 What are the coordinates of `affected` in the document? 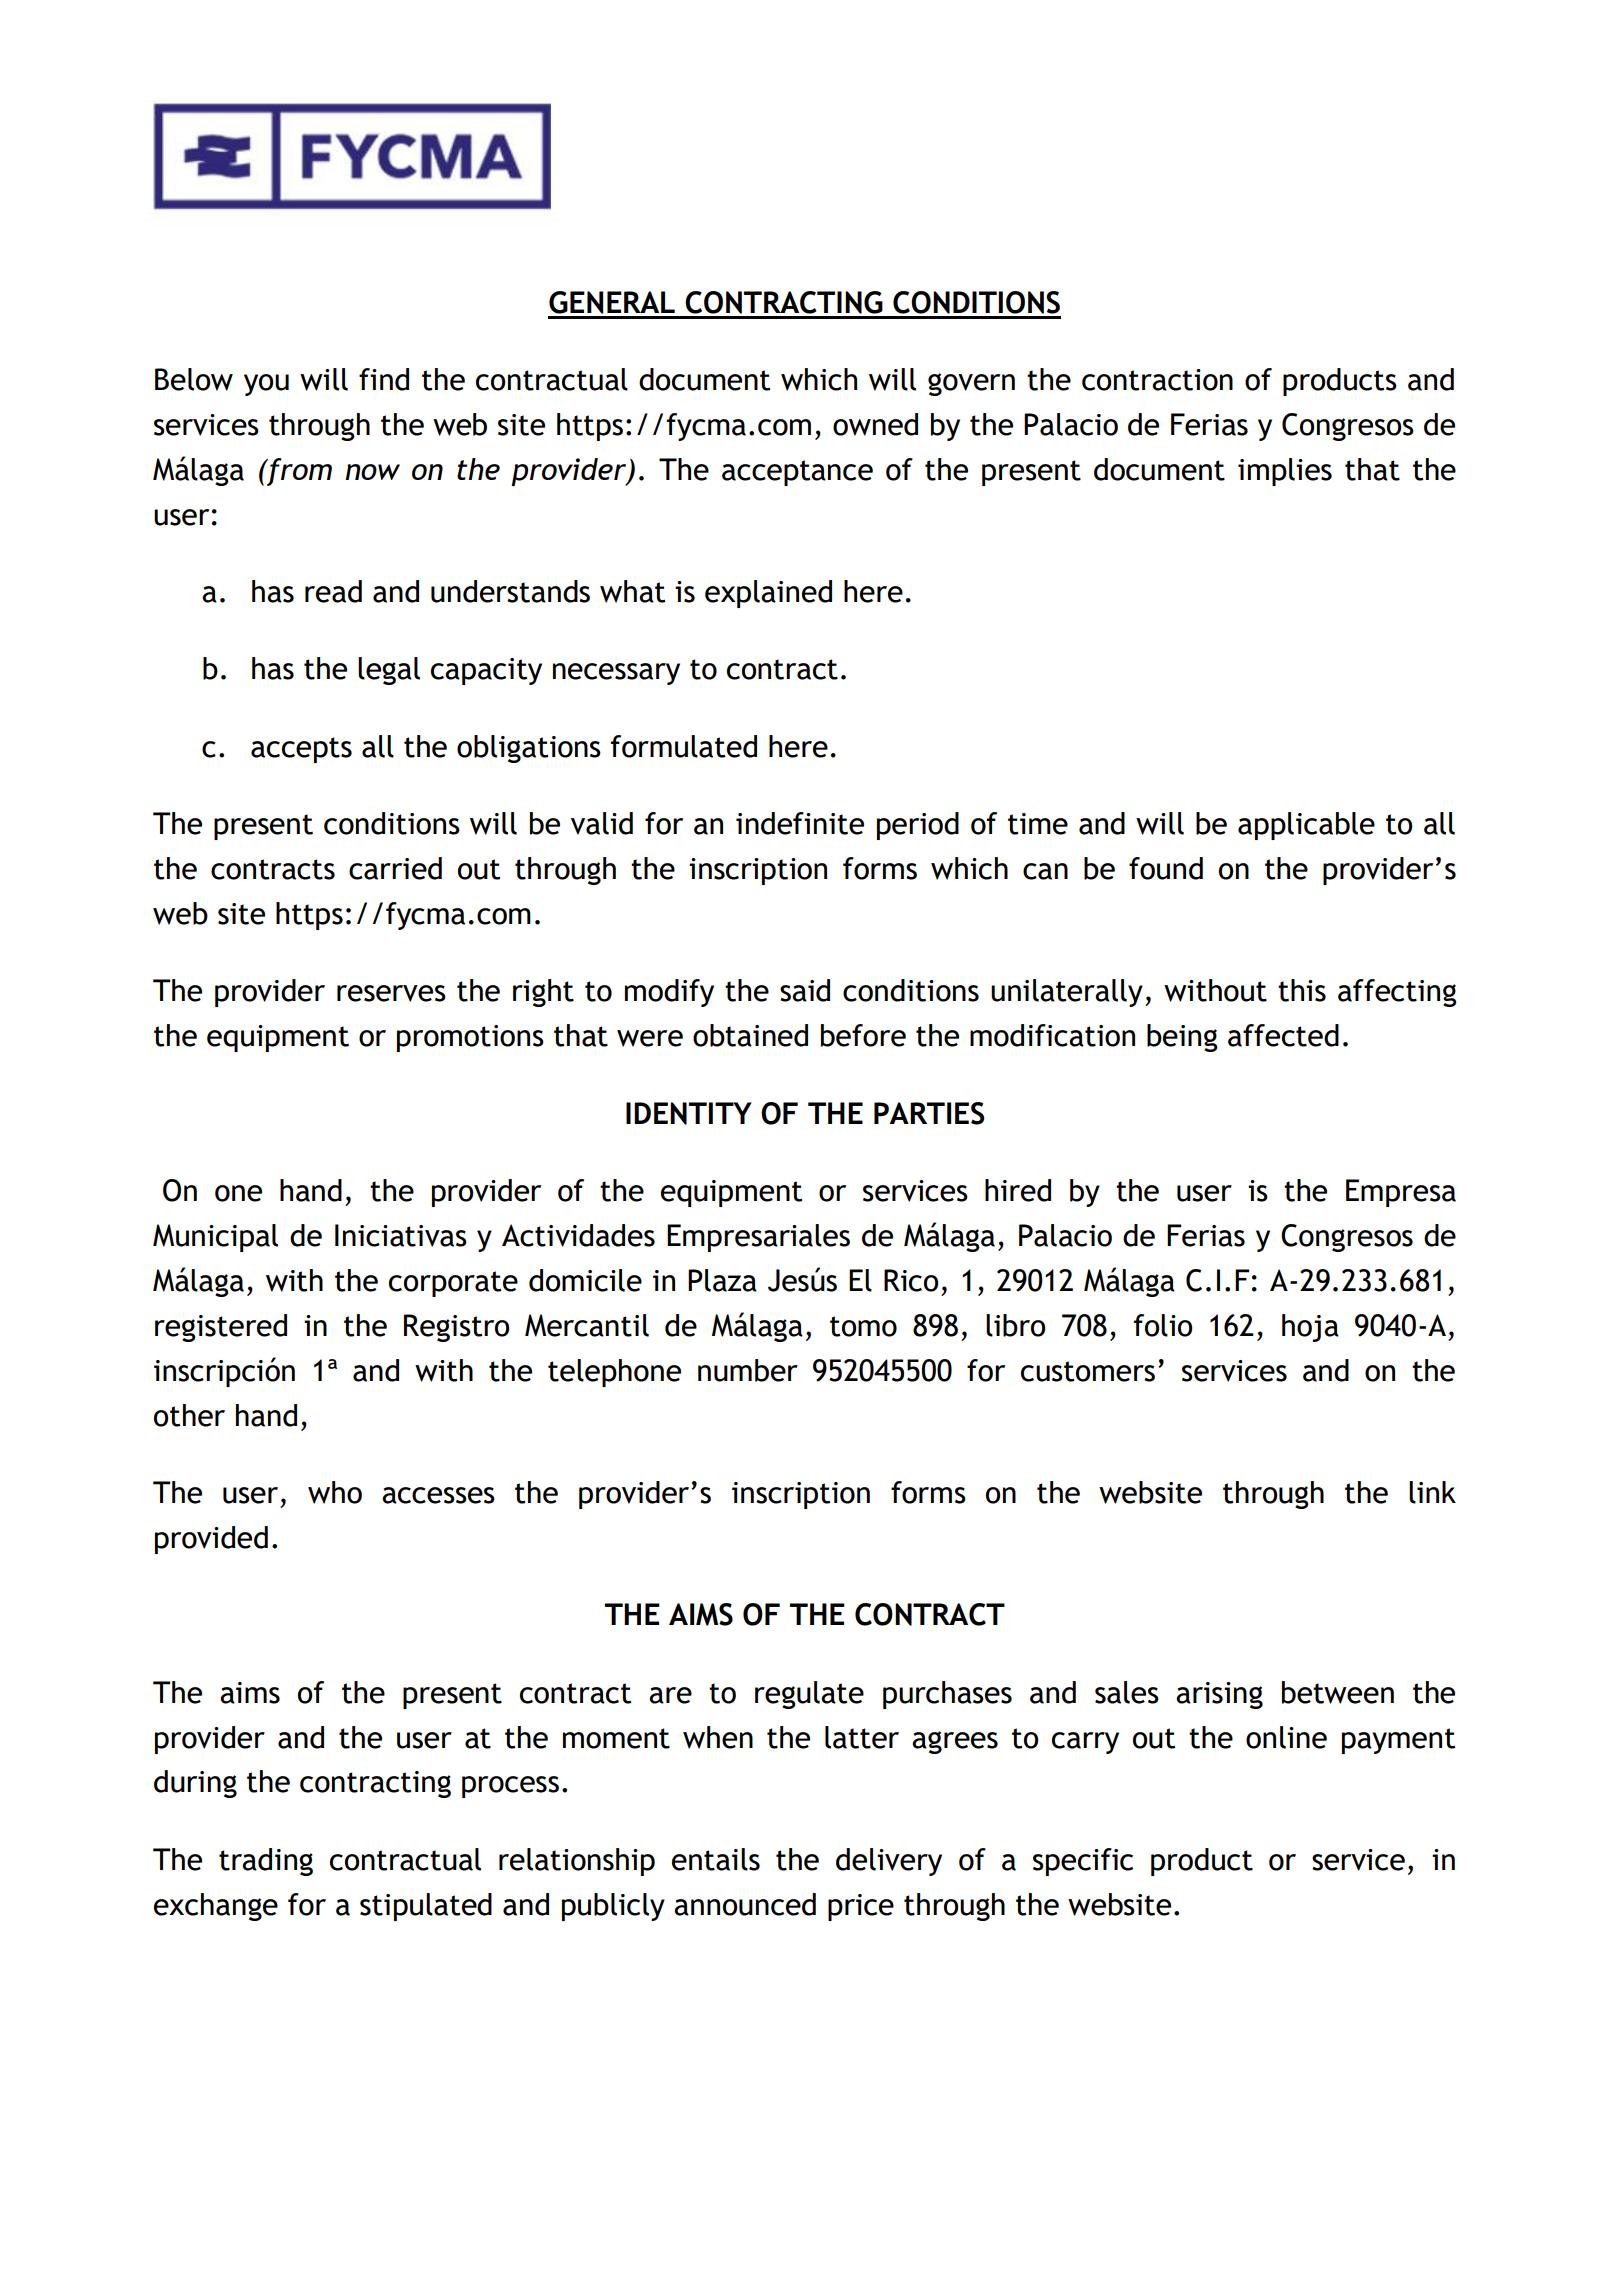 It's located at (1283, 1035).
